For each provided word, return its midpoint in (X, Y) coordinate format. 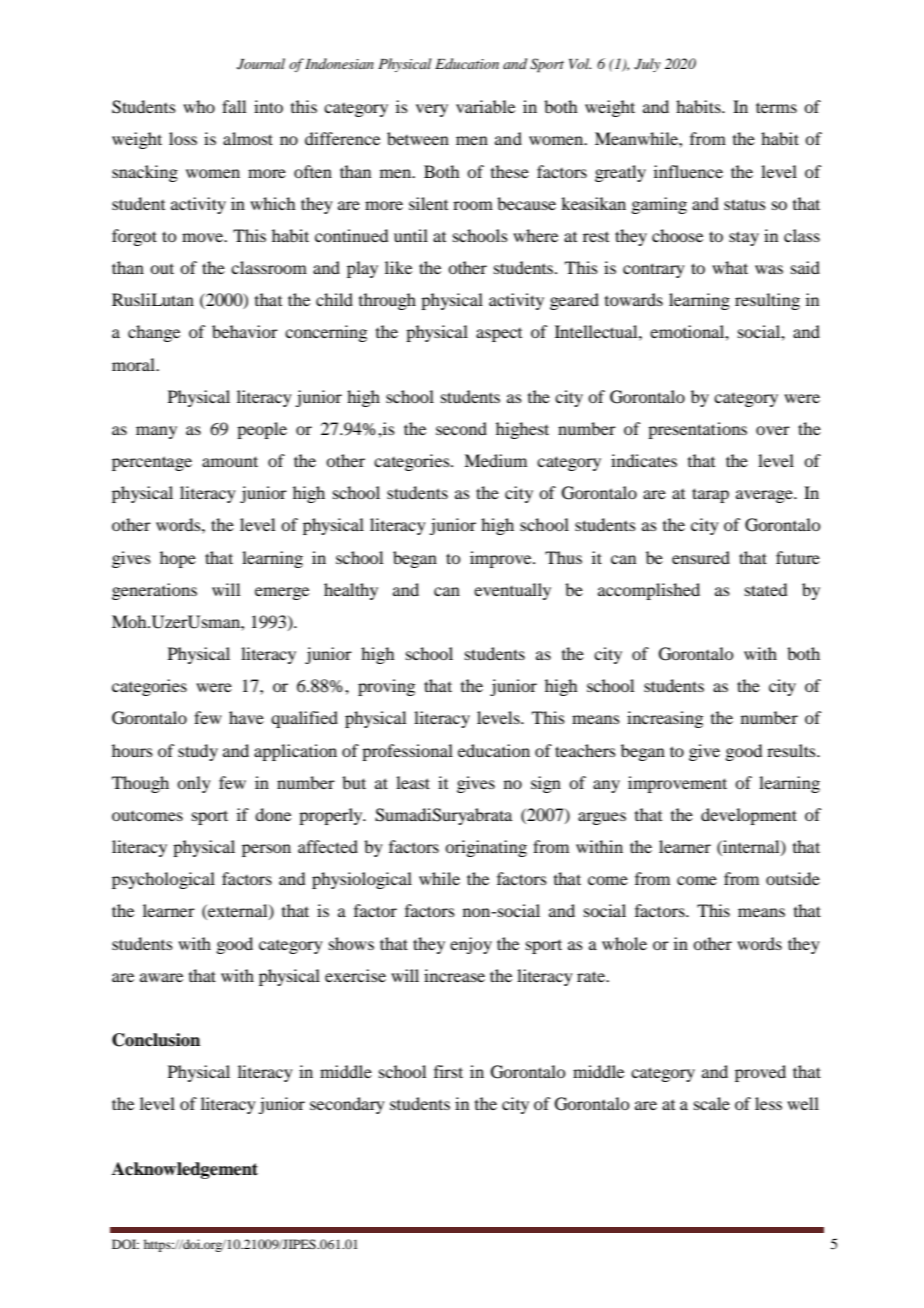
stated (766, 589)
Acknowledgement (185, 1170)
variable (485, 106)
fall (234, 106)
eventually (512, 591)
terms (776, 107)
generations (154, 591)
